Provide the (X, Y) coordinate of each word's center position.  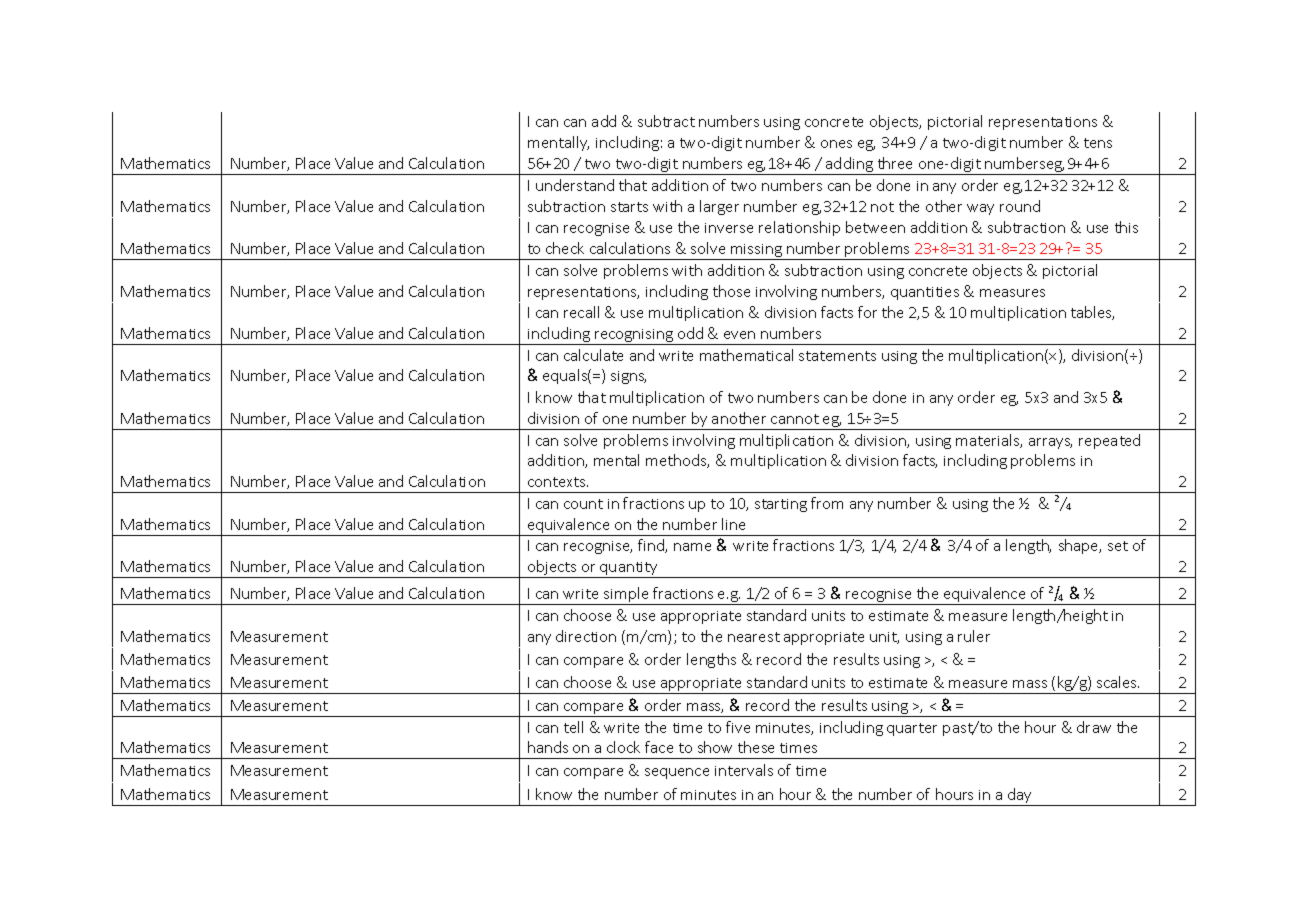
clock (623, 747)
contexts (558, 482)
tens (1098, 143)
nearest (754, 637)
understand (575, 185)
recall (581, 312)
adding (849, 166)
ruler (974, 636)
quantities (925, 293)
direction (586, 636)
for (867, 312)
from (827, 503)
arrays (1050, 443)
